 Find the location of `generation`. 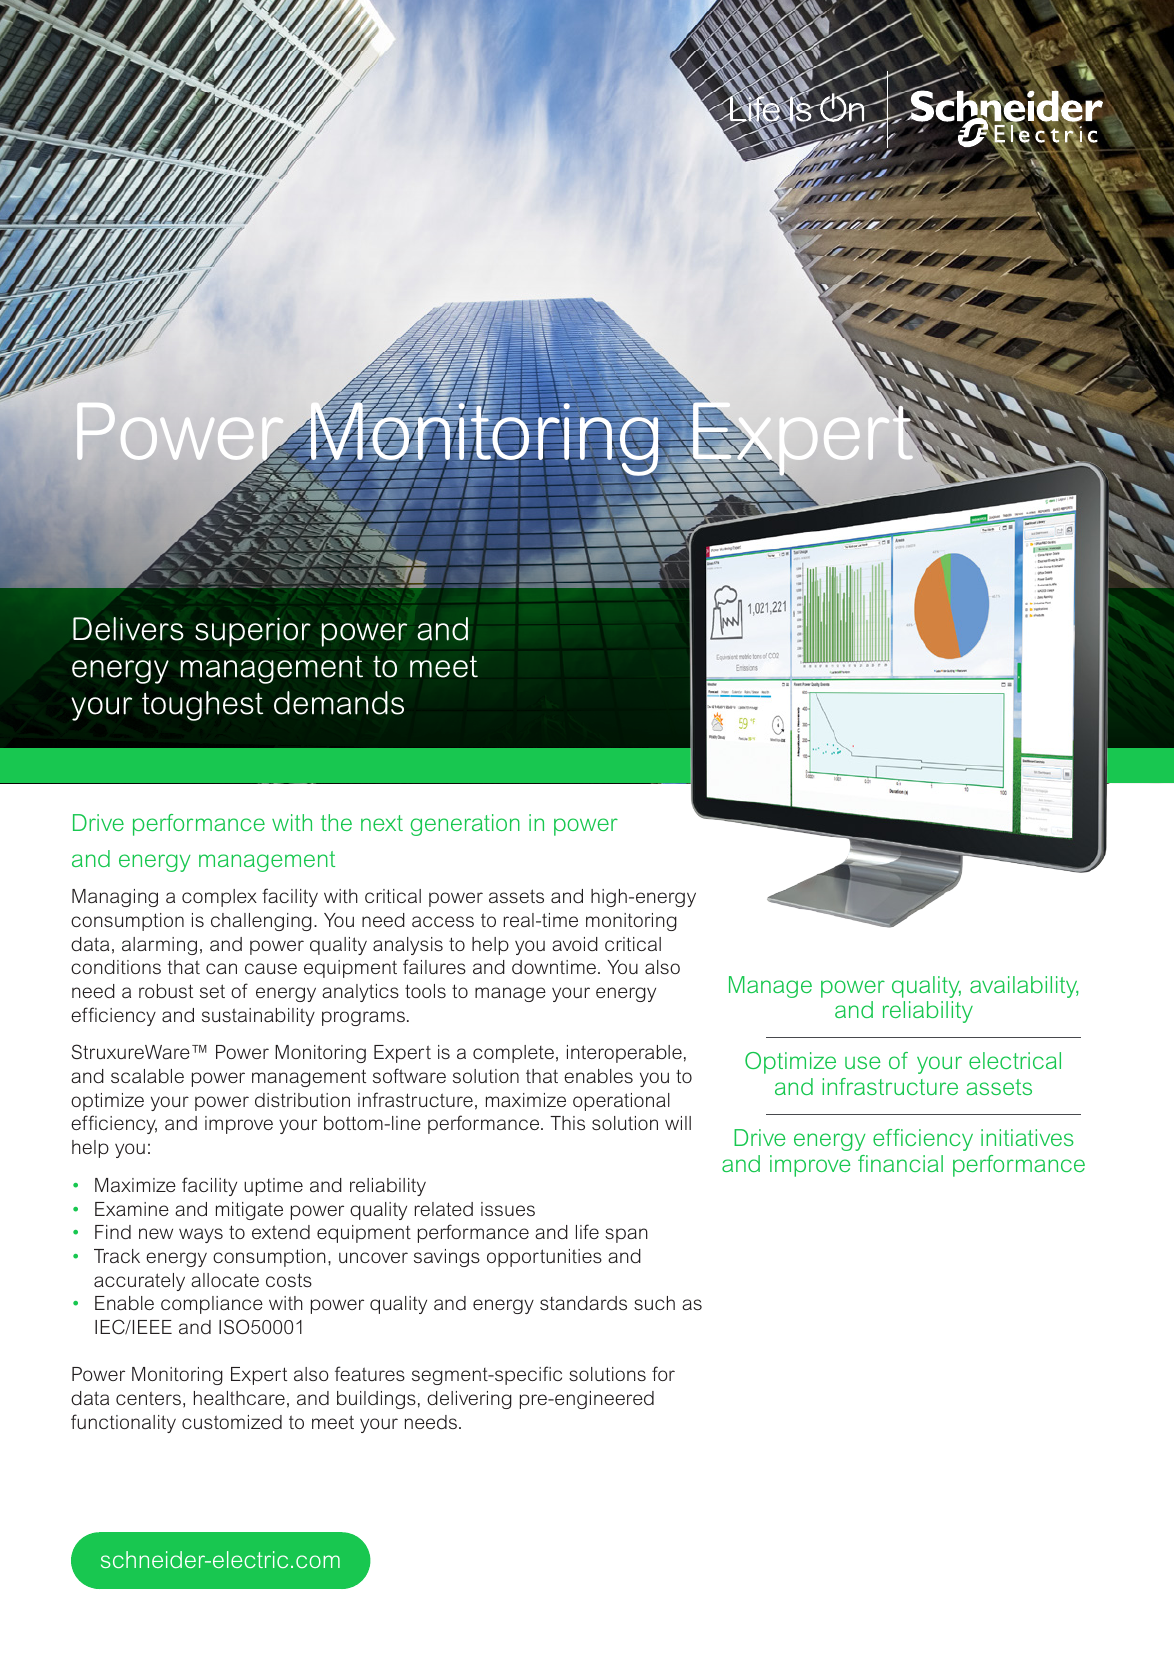

generation is located at coordinates (465, 825).
